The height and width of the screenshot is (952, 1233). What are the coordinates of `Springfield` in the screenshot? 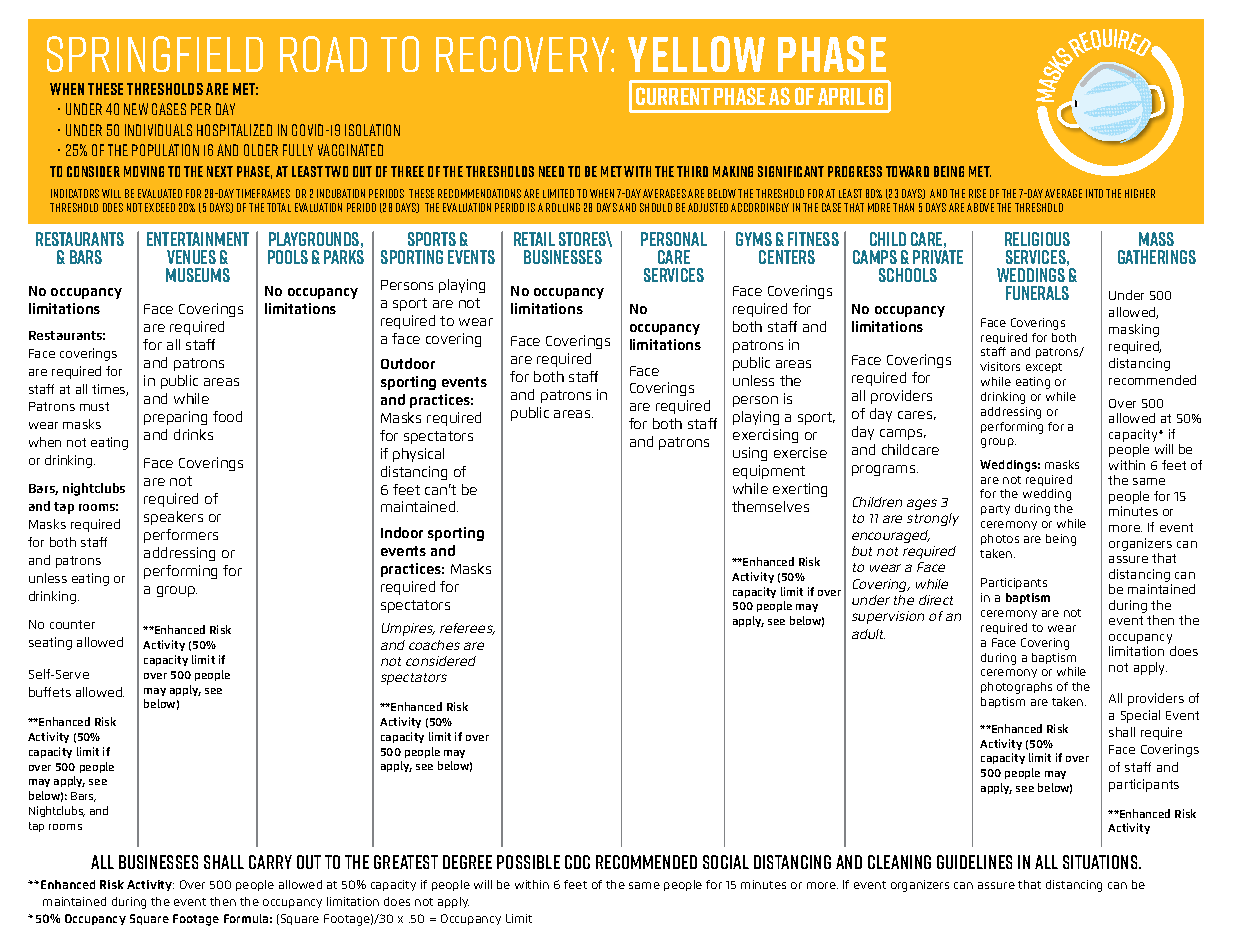 It's located at (155, 54).
